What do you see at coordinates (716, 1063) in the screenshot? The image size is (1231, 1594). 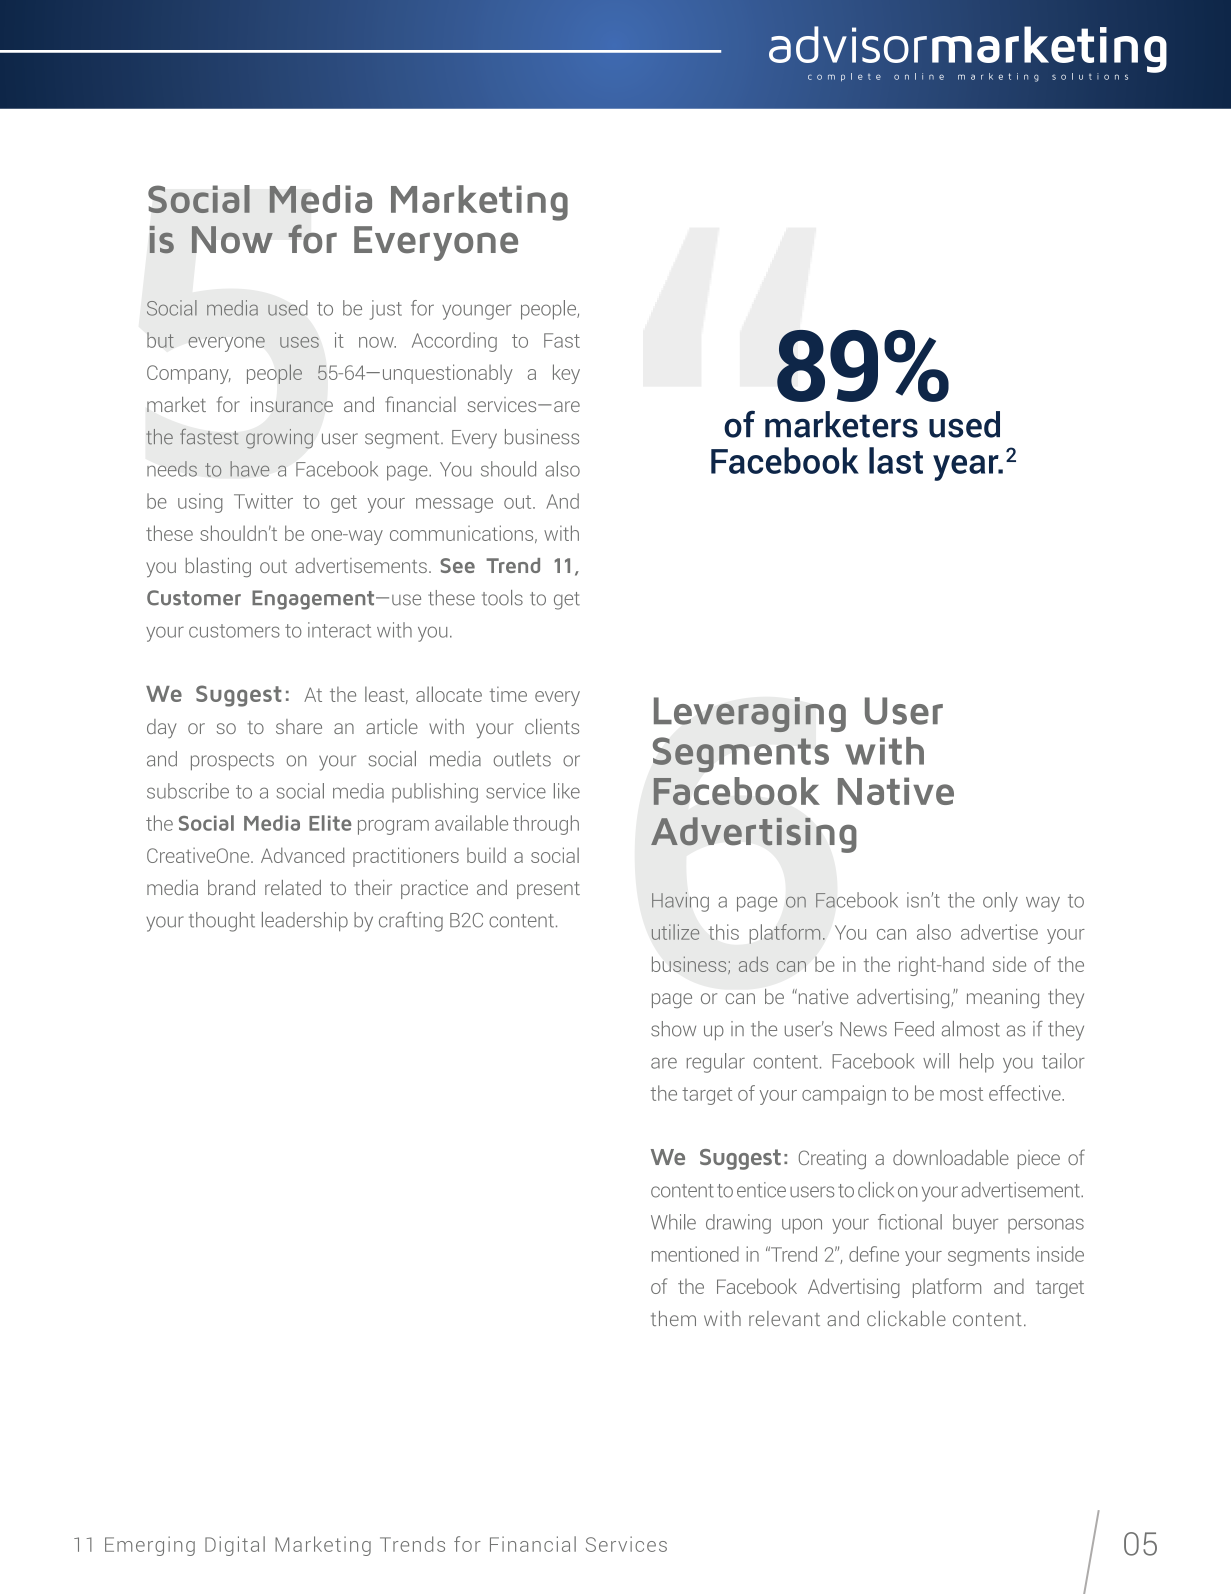 I see `regular` at bounding box center [716, 1063].
